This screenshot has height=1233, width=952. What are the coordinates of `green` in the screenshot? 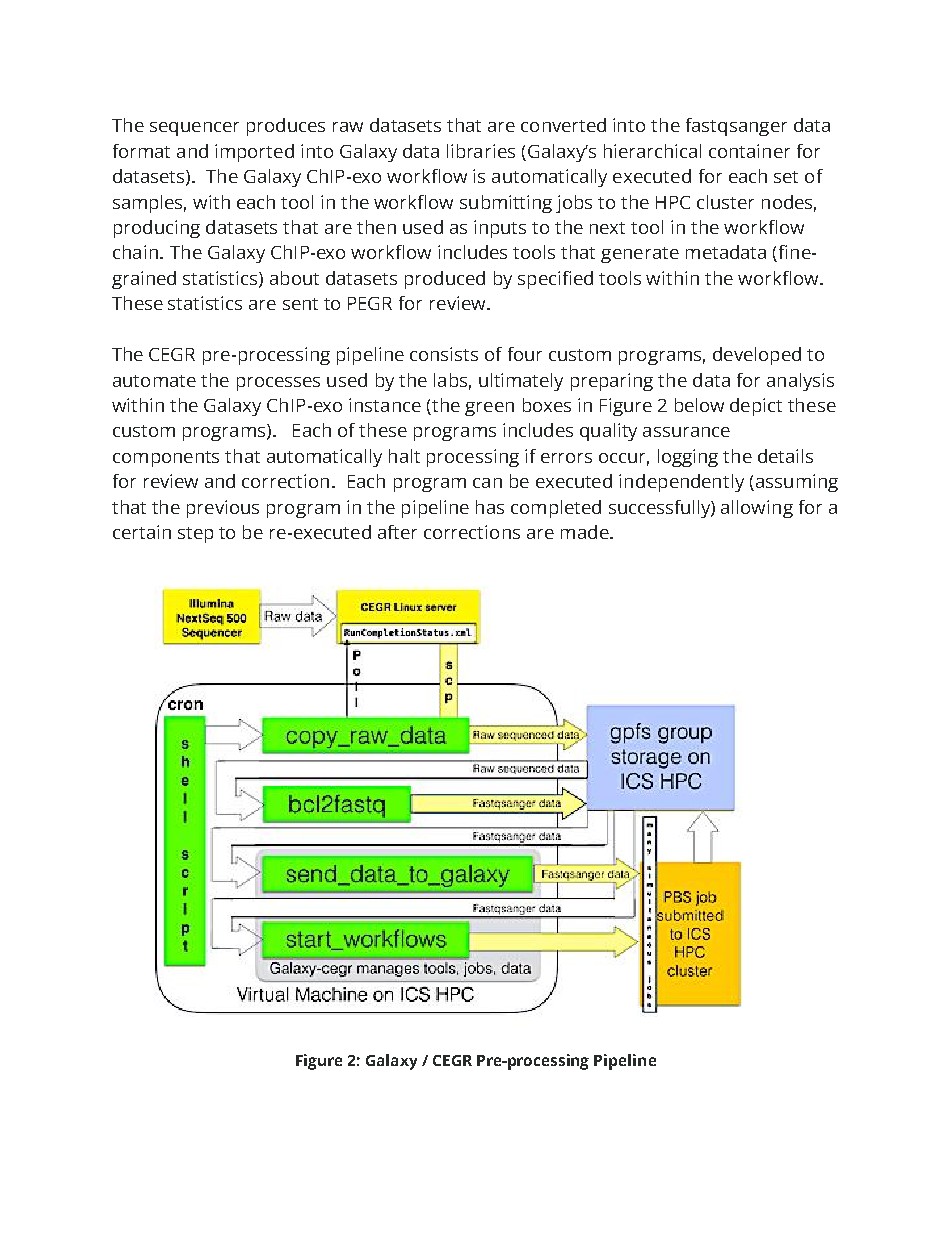 It's located at (489, 409).
